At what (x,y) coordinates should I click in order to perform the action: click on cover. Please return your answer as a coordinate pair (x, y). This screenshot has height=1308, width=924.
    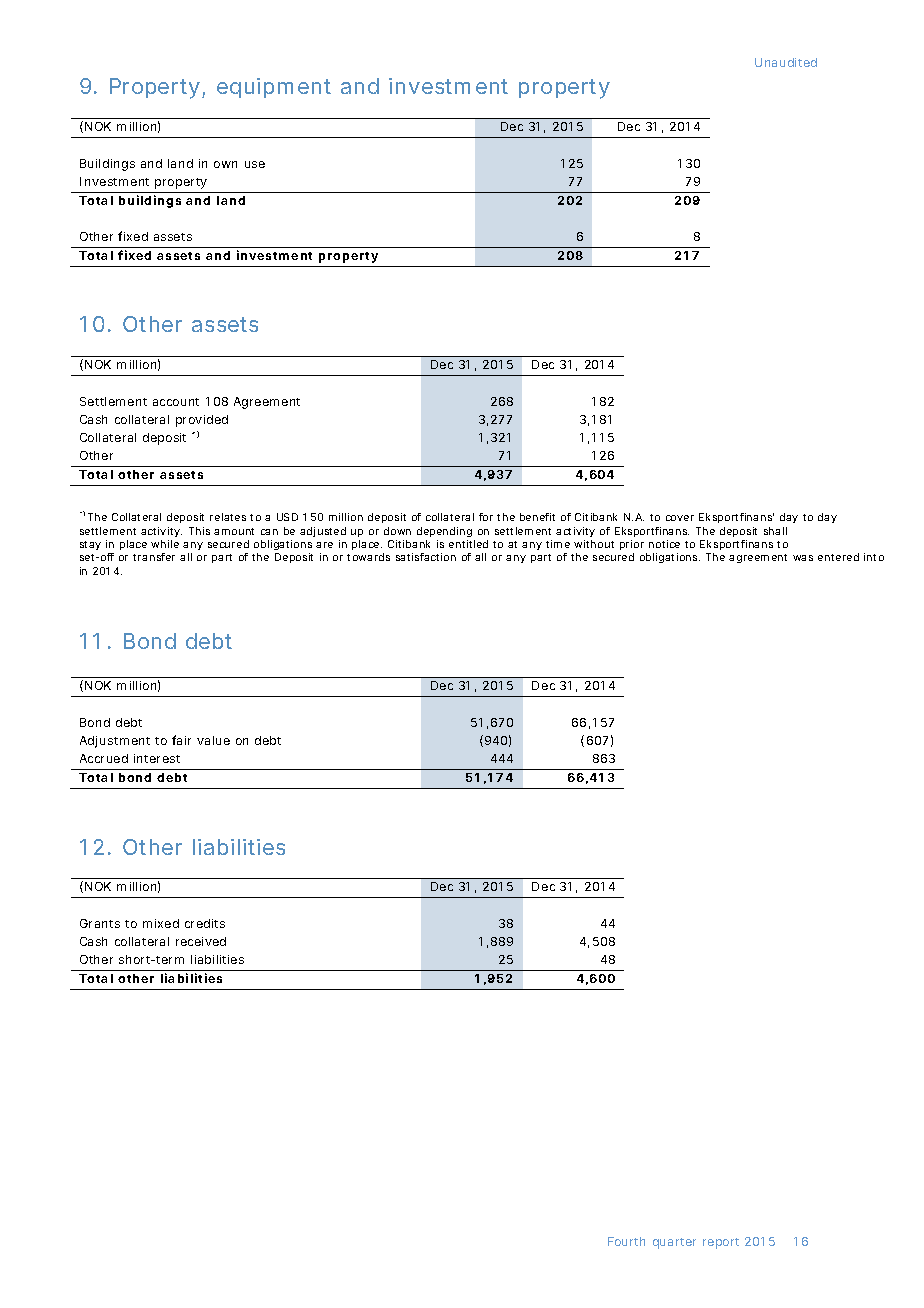
    Looking at the image, I should click on (680, 518).
